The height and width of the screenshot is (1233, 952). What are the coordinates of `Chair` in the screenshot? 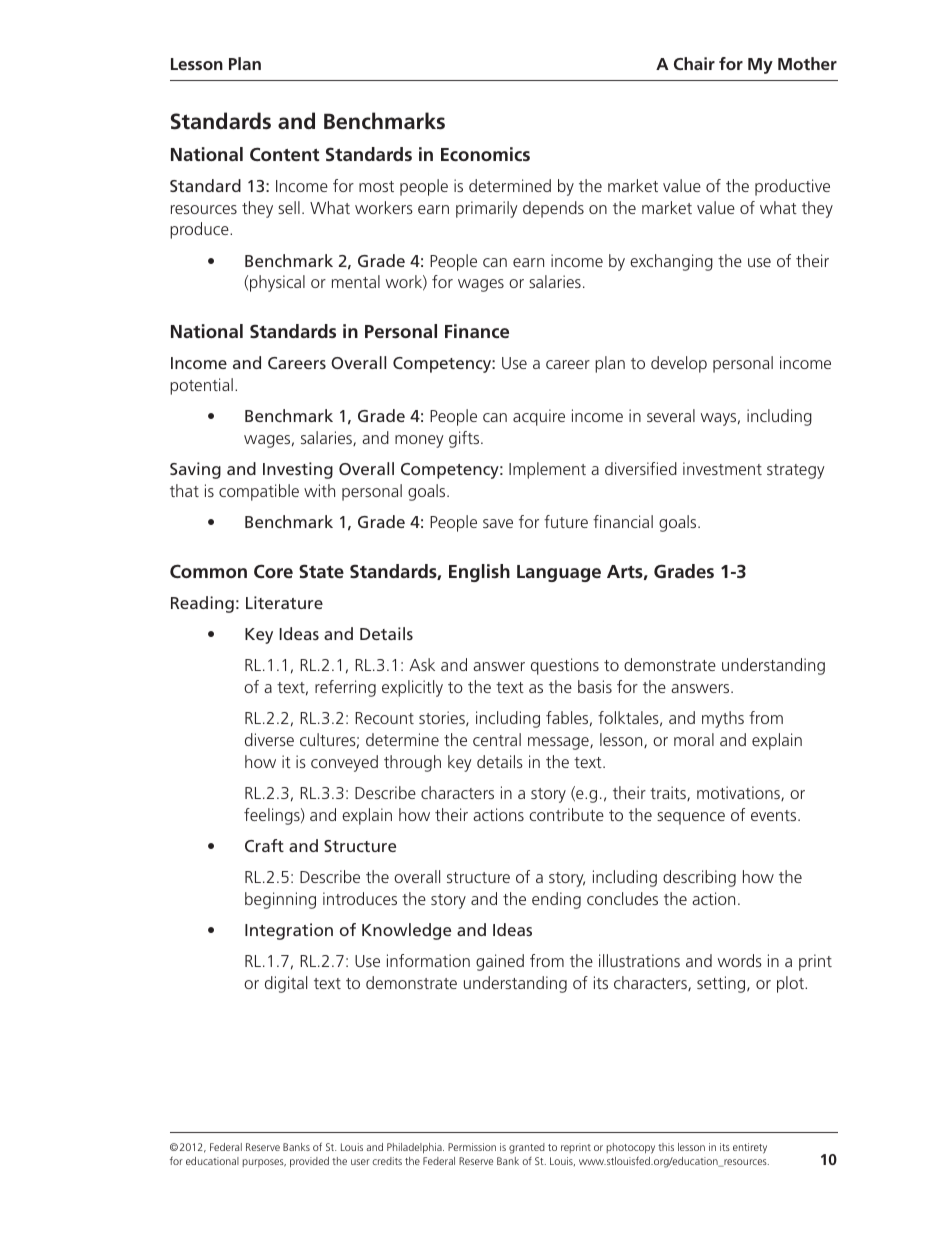 It's located at (694, 63).
